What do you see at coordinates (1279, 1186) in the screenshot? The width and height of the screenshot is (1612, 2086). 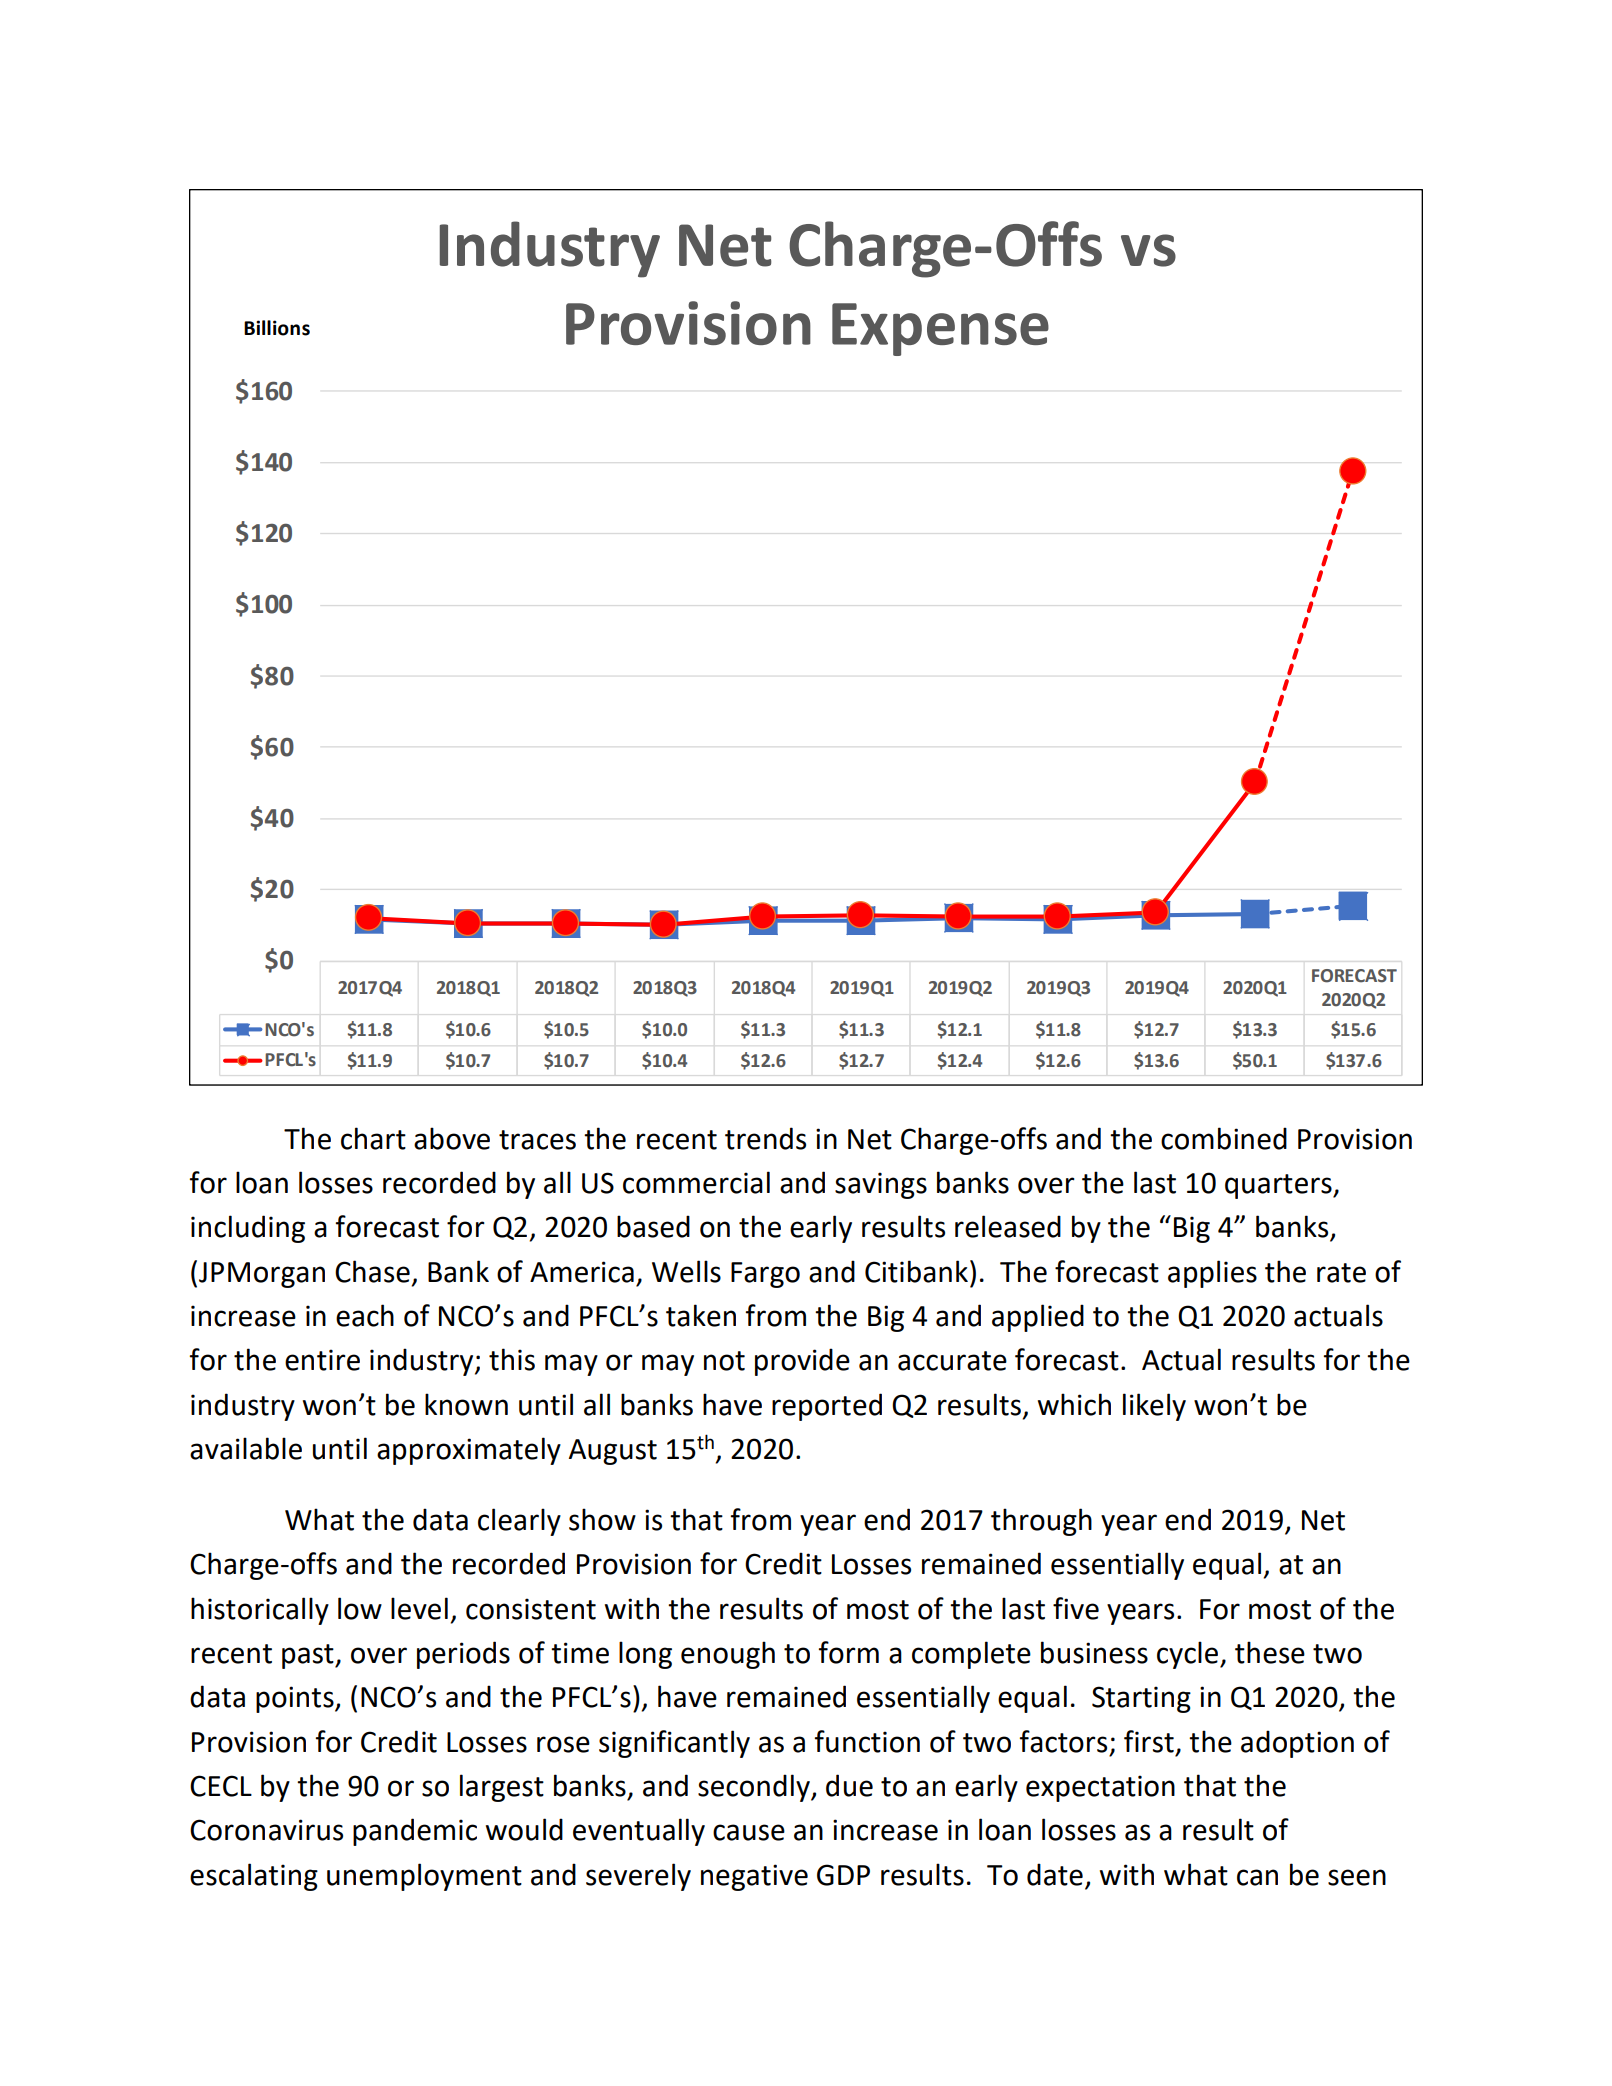 I see `quarters` at bounding box center [1279, 1186].
